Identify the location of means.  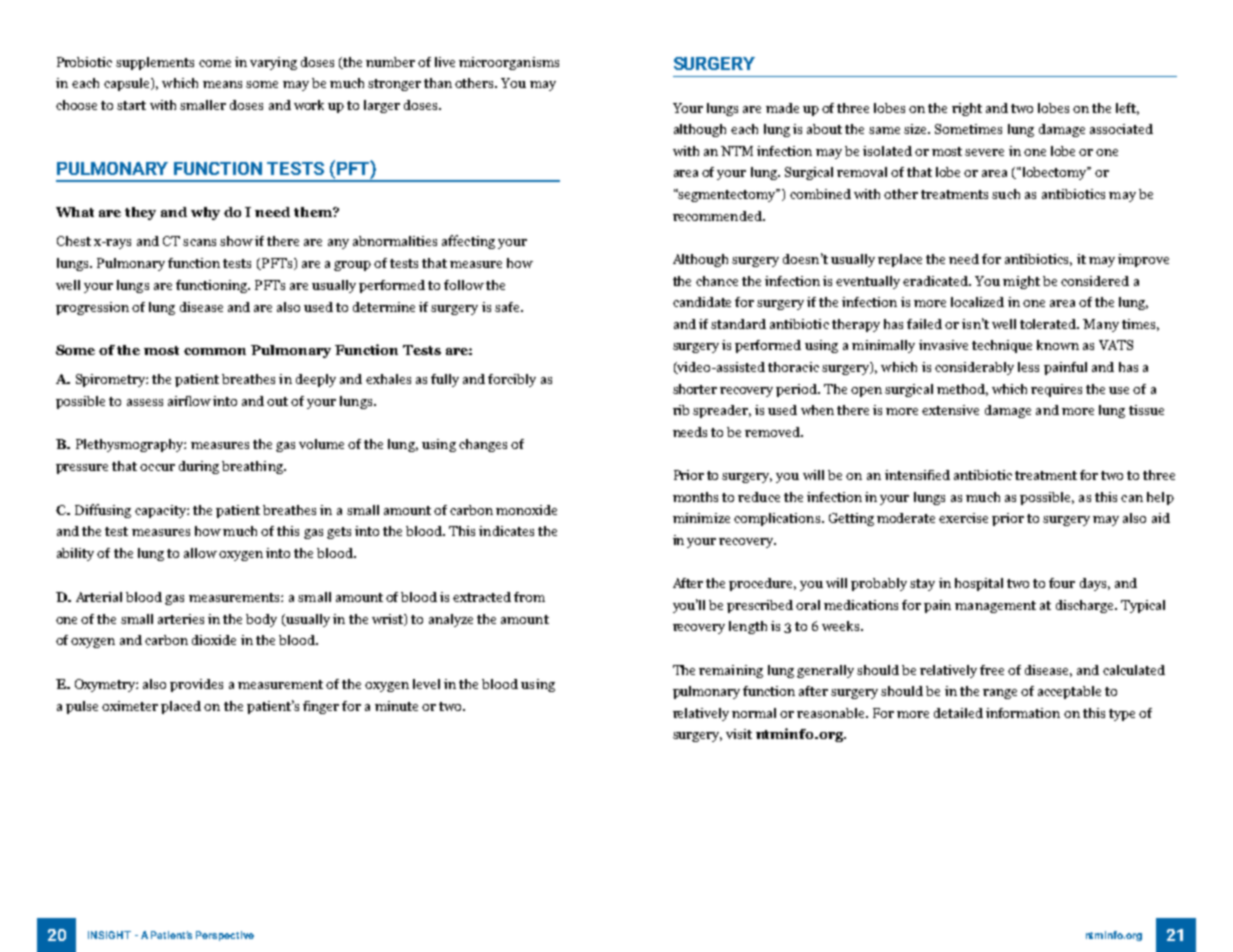
(222, 84).
